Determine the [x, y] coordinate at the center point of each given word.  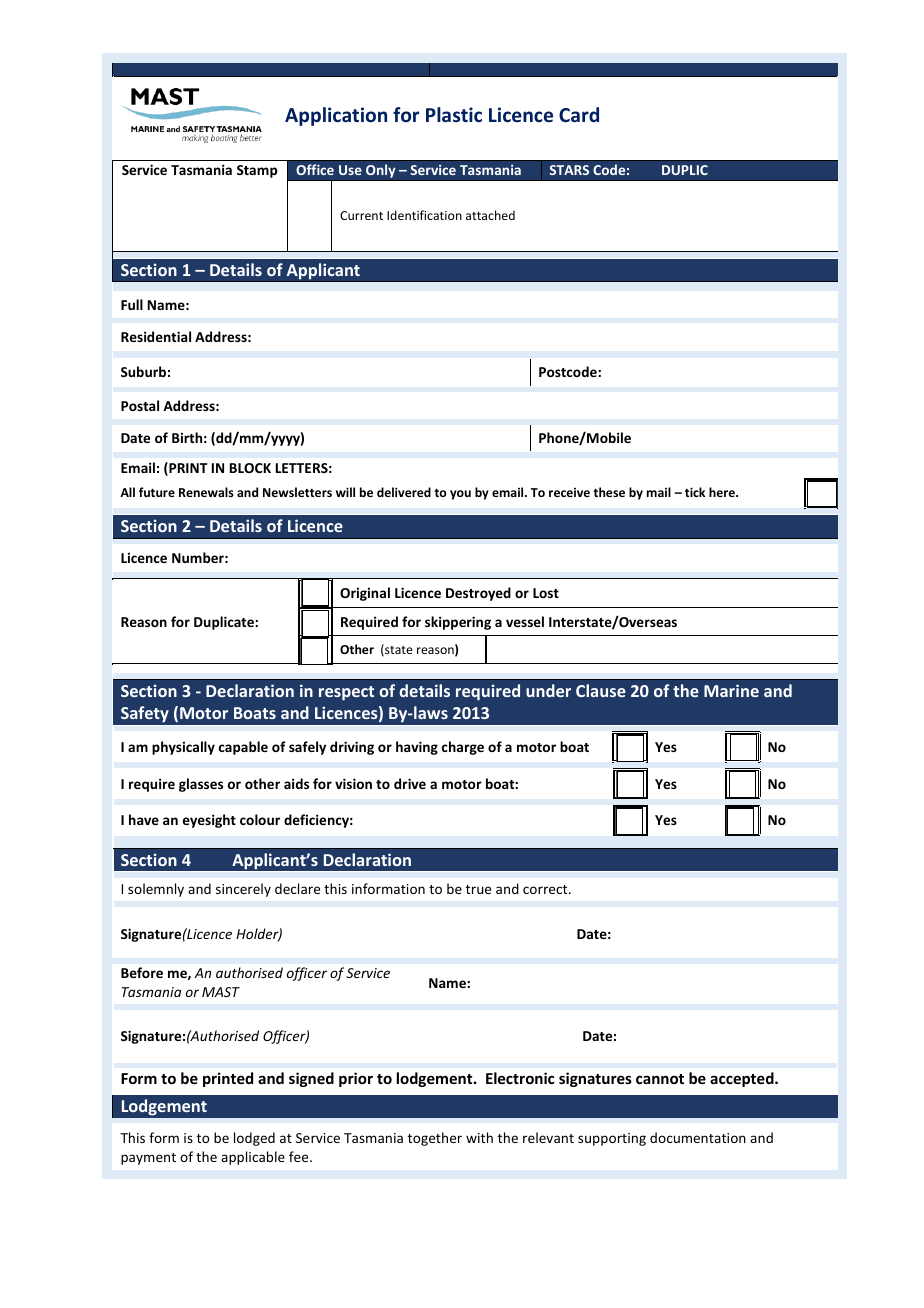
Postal [140, 405]
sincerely [243, 890]
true [478, 889]
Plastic [454, 114]
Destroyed [478, 594]
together [435, 1139]
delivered [404, 492]
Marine [731, 690]
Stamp [257, 171]
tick [695, 492]
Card [579, 114]
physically [183, 748]
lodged [254, 1139]
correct [546, 889]
